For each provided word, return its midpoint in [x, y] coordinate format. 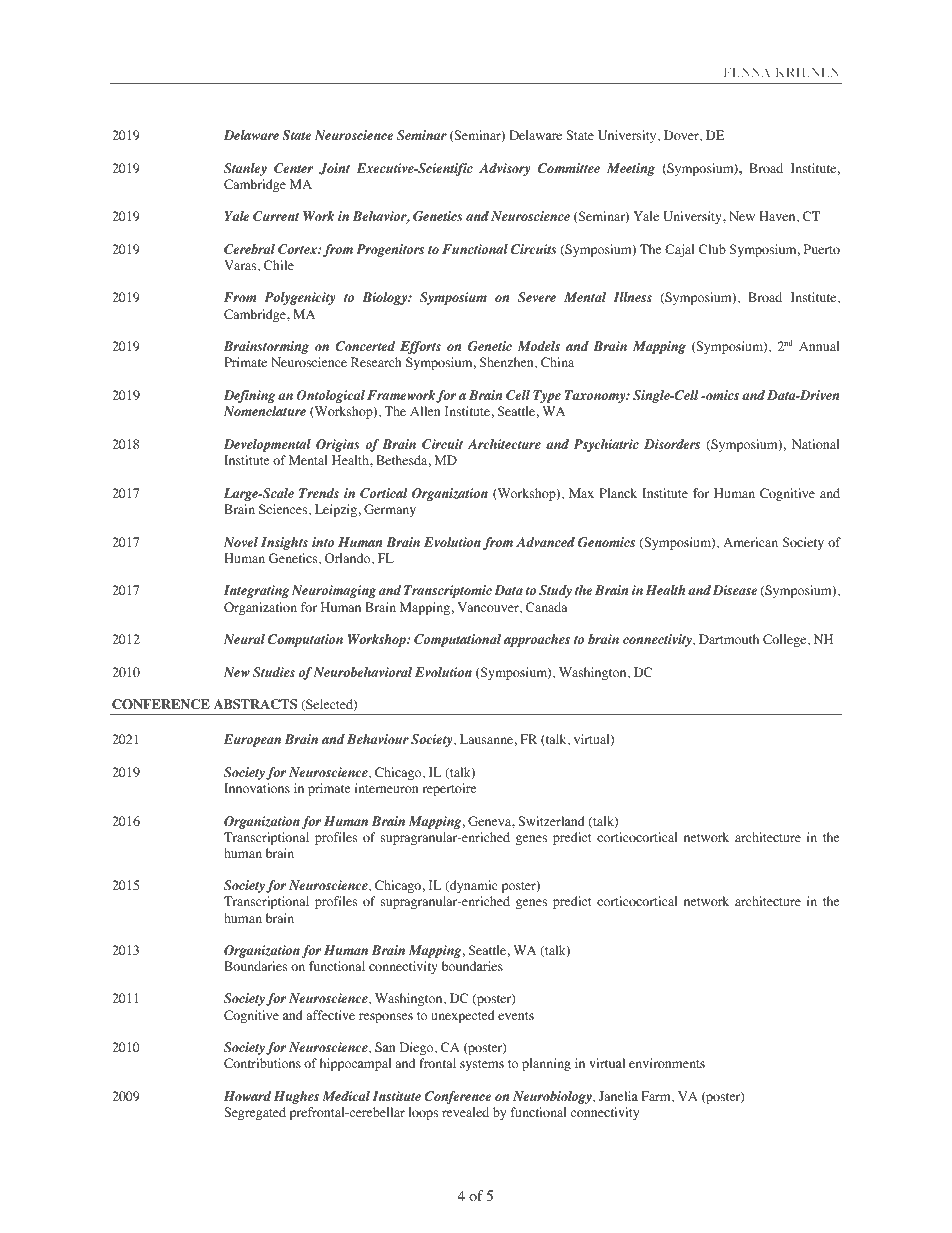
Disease [735, 590]
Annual [819, 346]
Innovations [257, 788]
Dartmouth [729, 639]
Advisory [505, 169]
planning [546, 1064]
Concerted [365, 346]
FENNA [747, 72]
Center [293, 168]
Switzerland [551, 821]
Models [539, 346]
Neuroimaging [334, 591]
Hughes [296, 1097]
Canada [547, 607]
